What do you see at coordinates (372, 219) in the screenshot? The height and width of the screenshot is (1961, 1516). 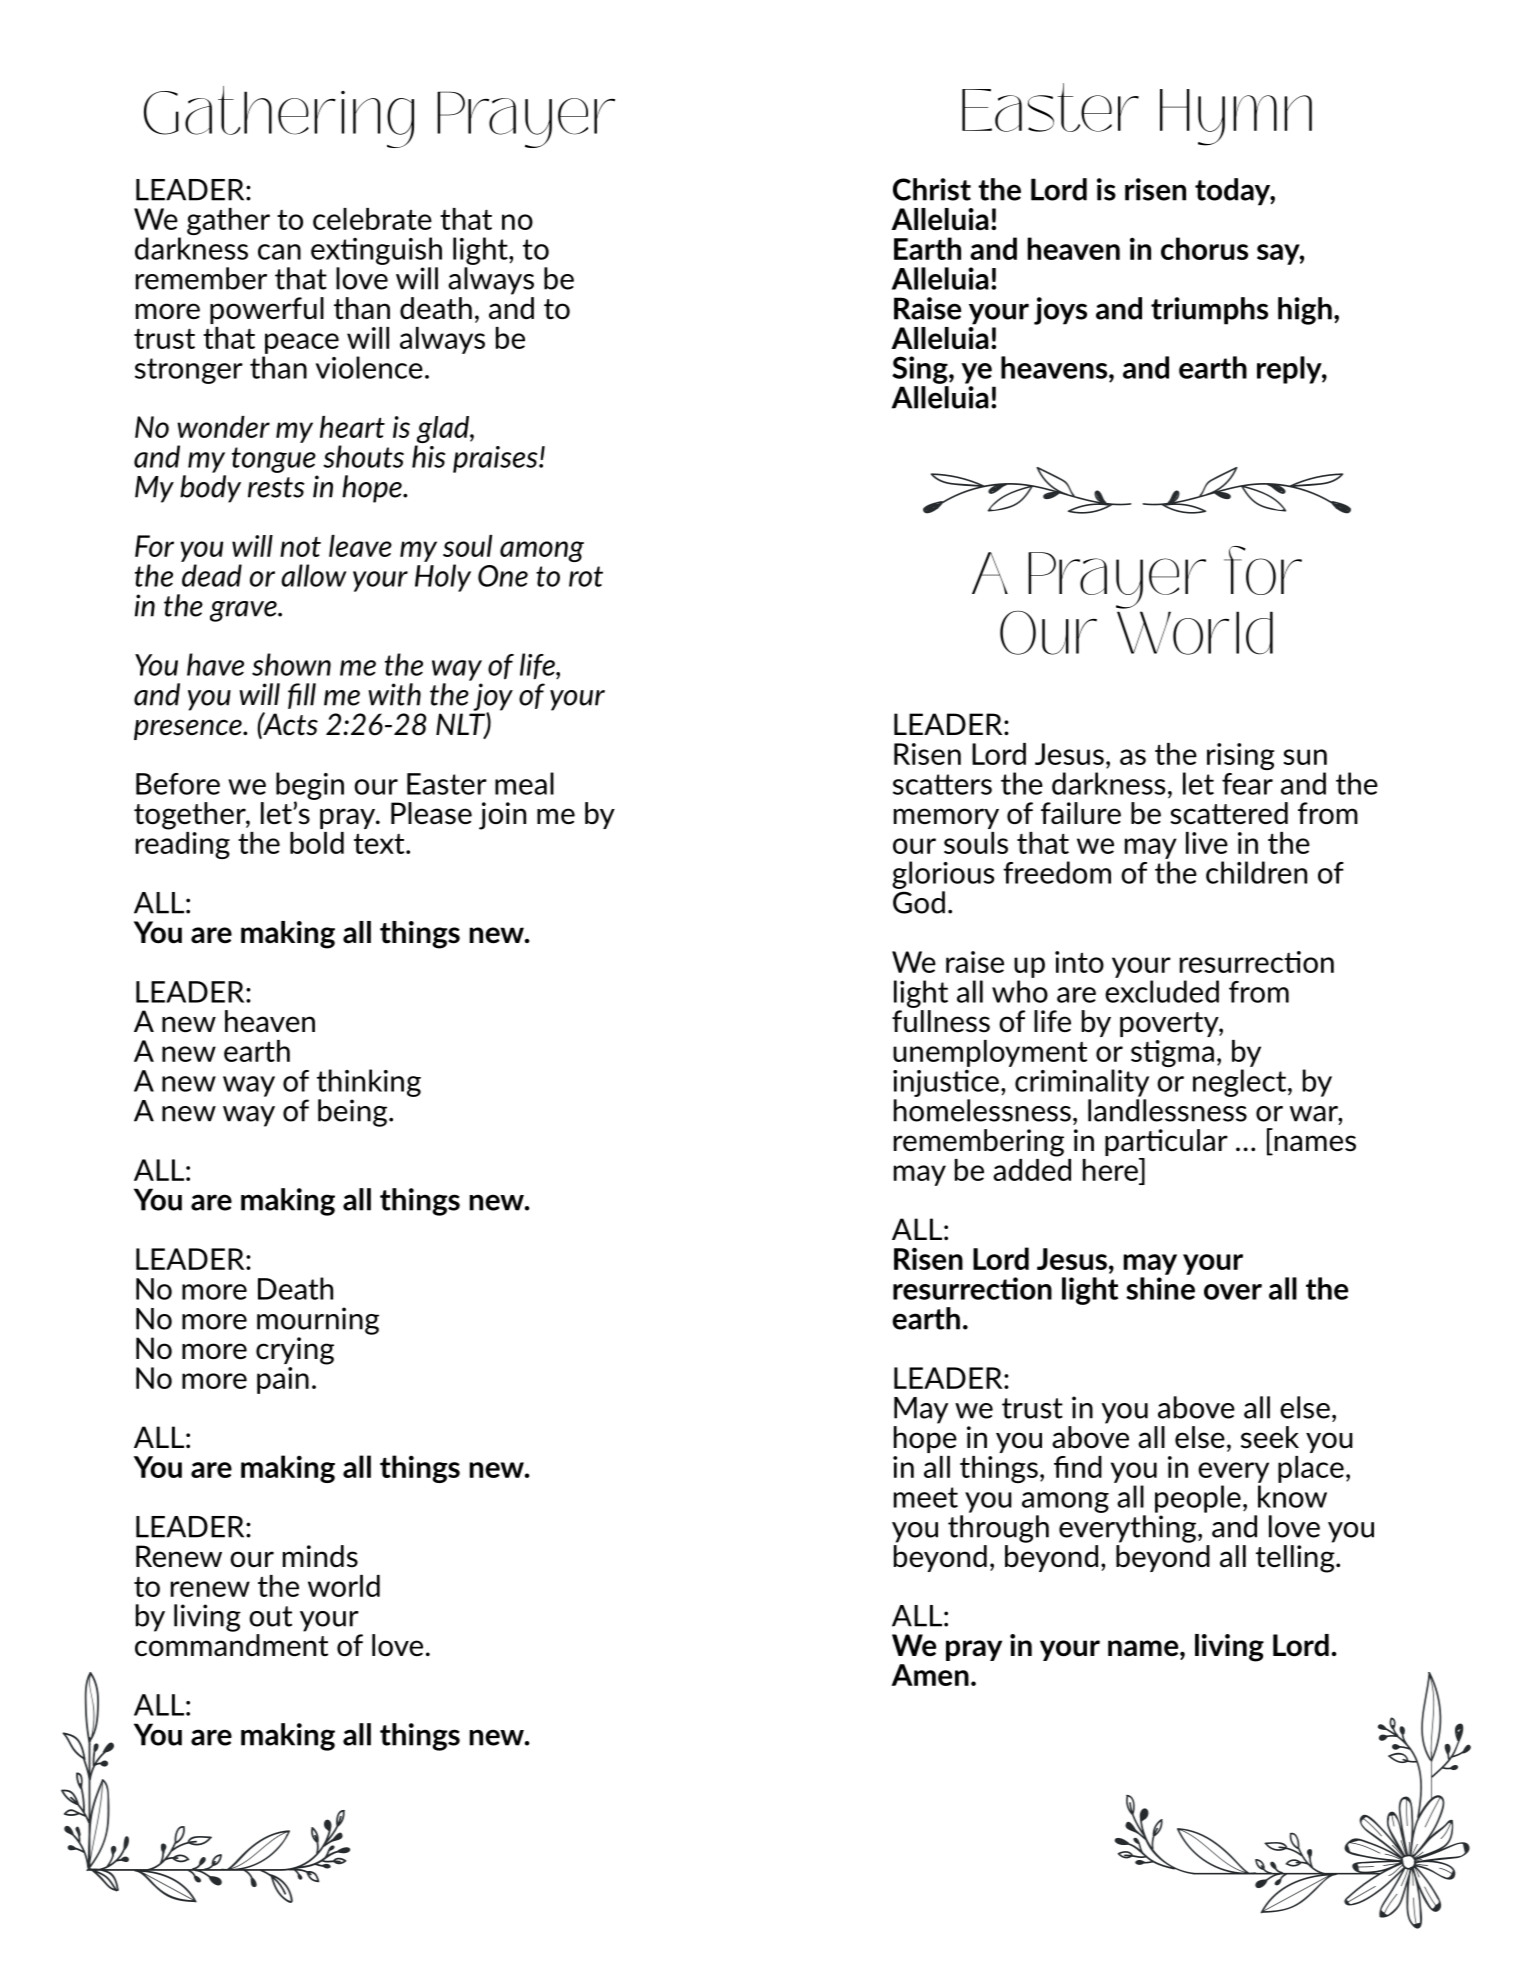 I see `celebrate` at bounding box center [372, 219].
